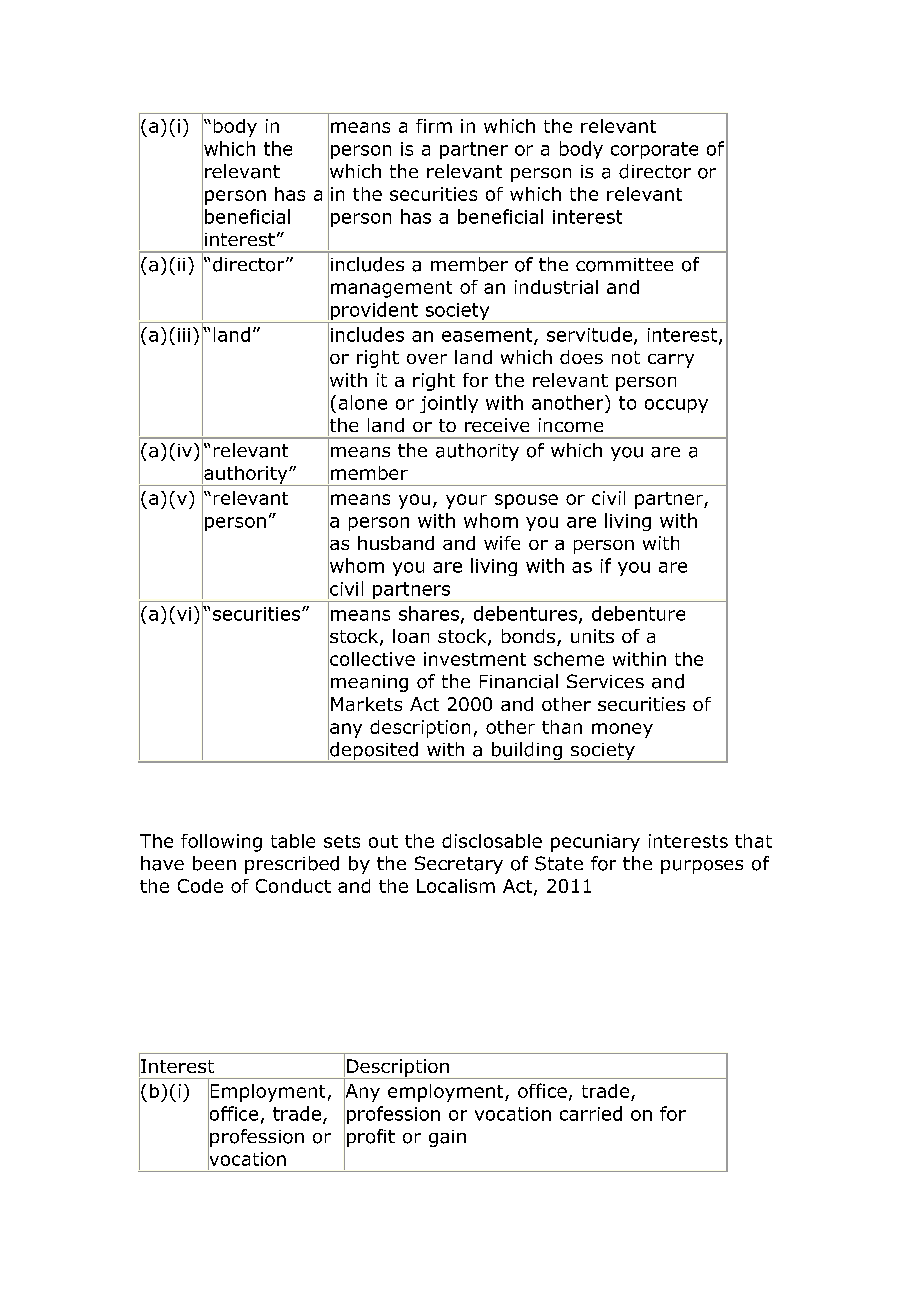  Describe the element at coordinates (447, 1138) in the image. I see `gain` at that location.
